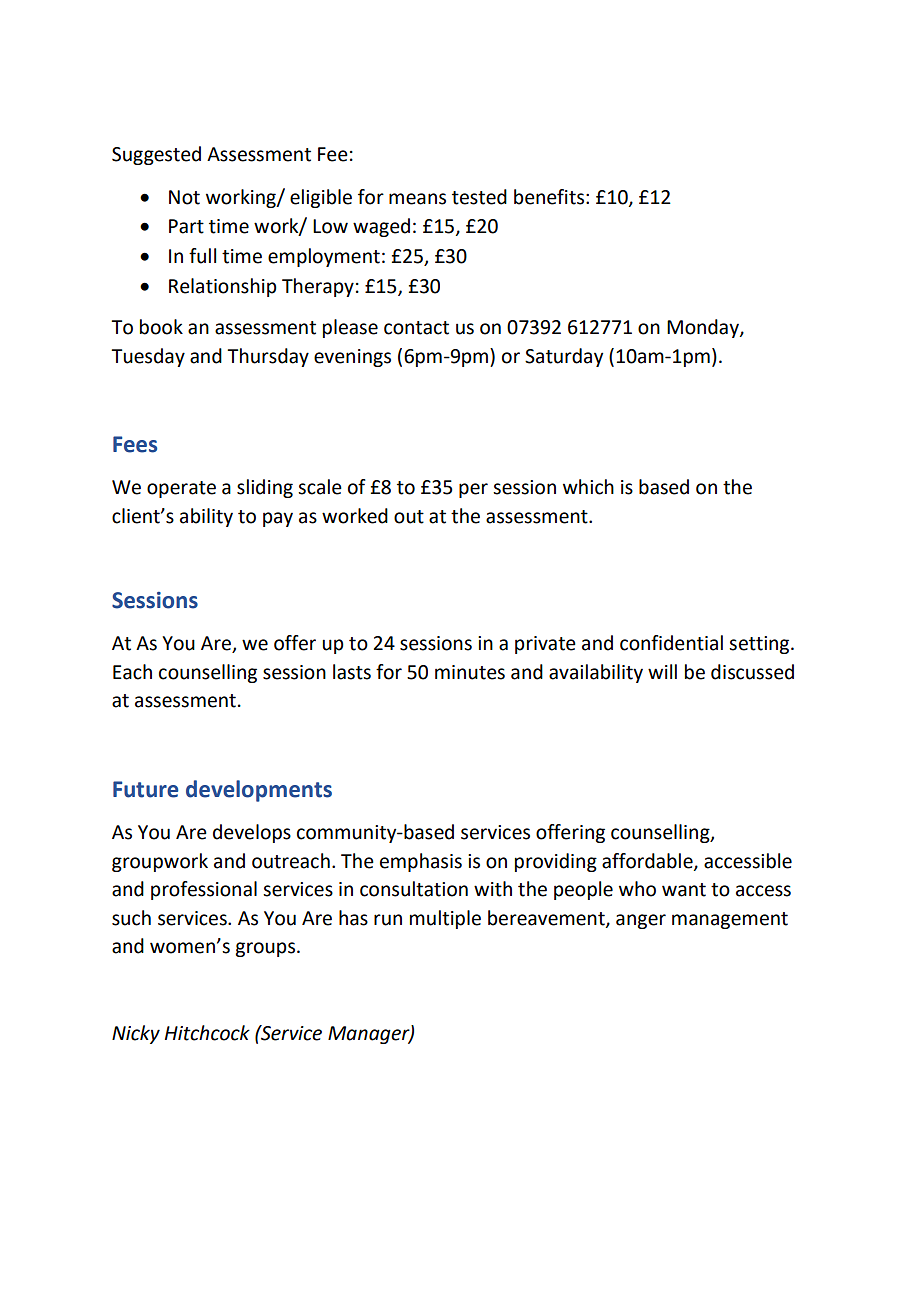 The height and width of the screenshot is (1308, 924). Describe the element at coordinates (207, 1033) in the screenshot. I see `Hitchcock` at that location.
